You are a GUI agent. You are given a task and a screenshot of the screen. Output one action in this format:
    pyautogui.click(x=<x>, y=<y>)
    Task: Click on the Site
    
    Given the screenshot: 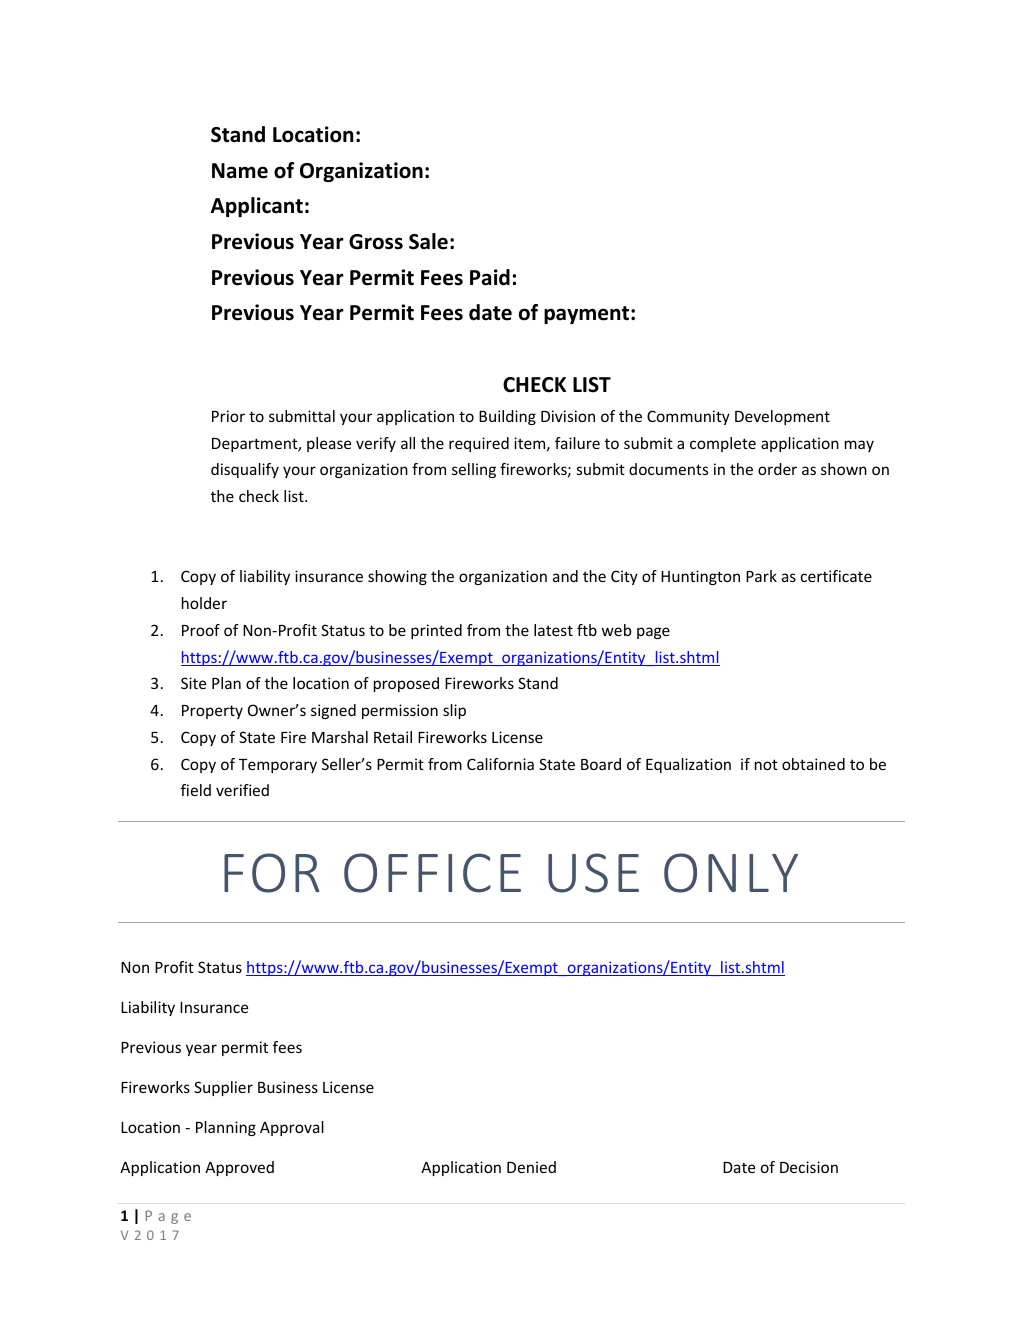 What is the action you would take?
    pyautogui.click(x=193, y=683)
